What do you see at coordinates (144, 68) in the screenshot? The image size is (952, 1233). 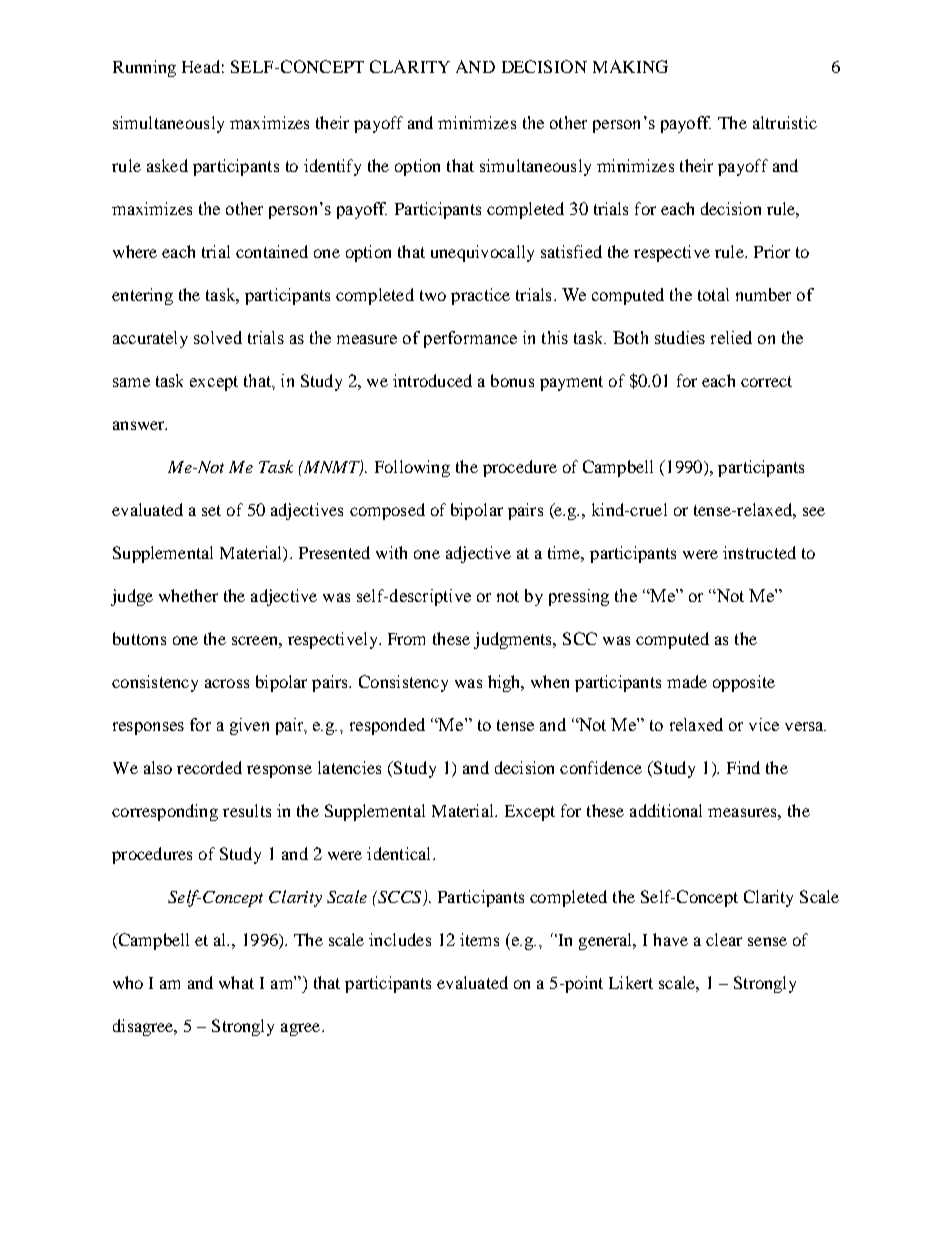 I see `Running` at bounding box center [144, 68].
